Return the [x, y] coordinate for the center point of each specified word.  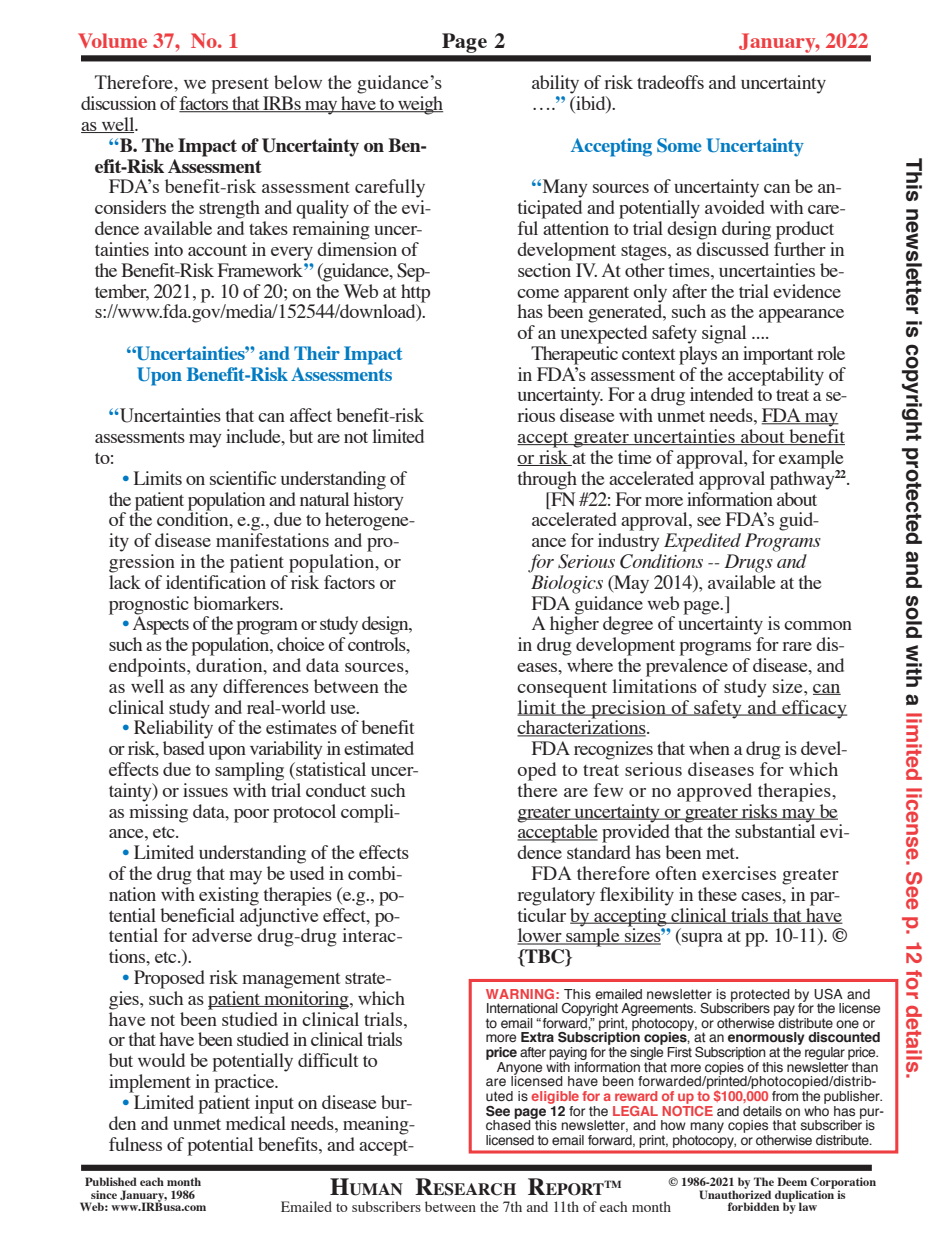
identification [216, 582]
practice [245, 1083]
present [240, 86]
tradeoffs [670, 82]
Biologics [567, 584]
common [818, 625]
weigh [419, 105]
